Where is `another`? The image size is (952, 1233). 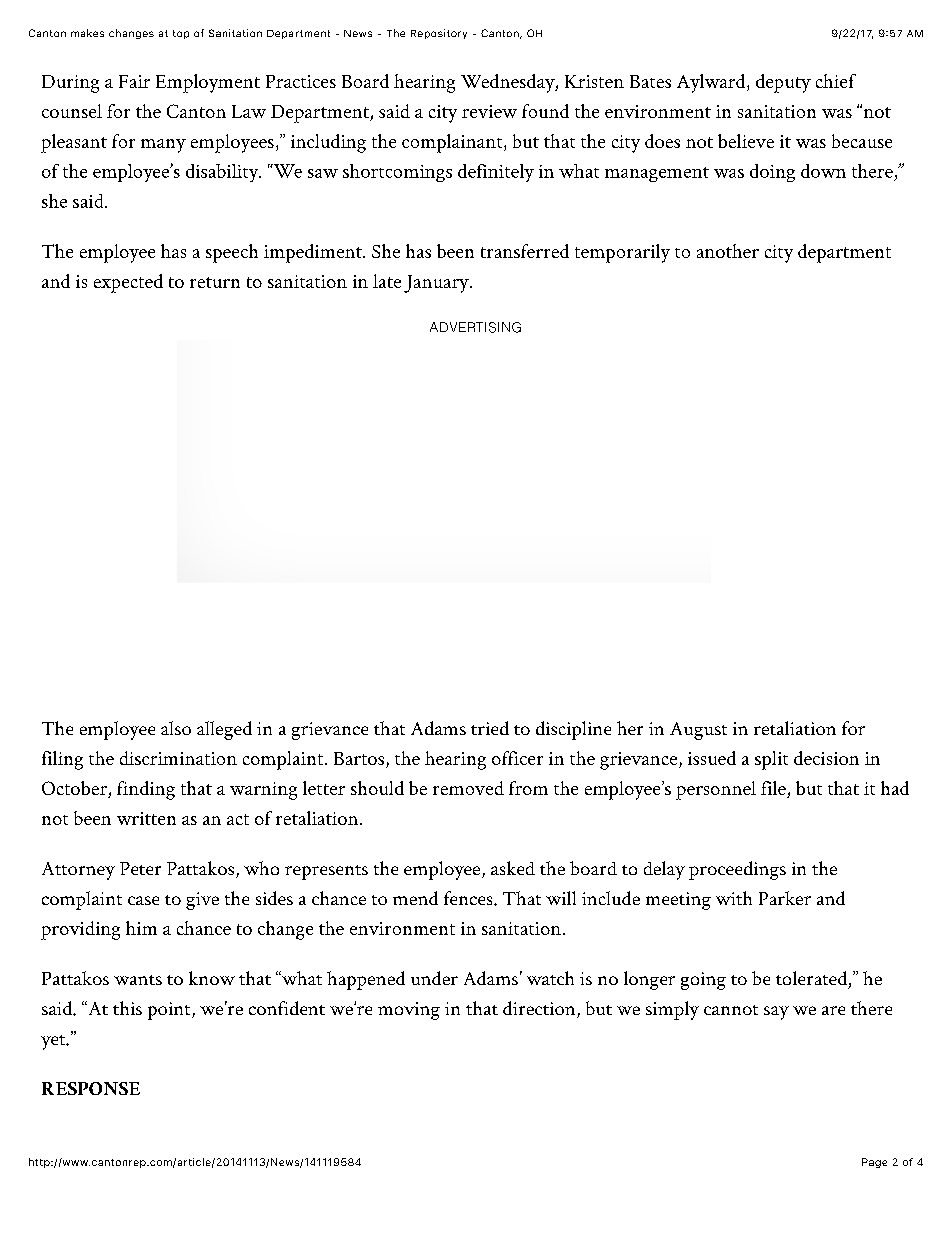 another is located at coordinates (728, 251).
